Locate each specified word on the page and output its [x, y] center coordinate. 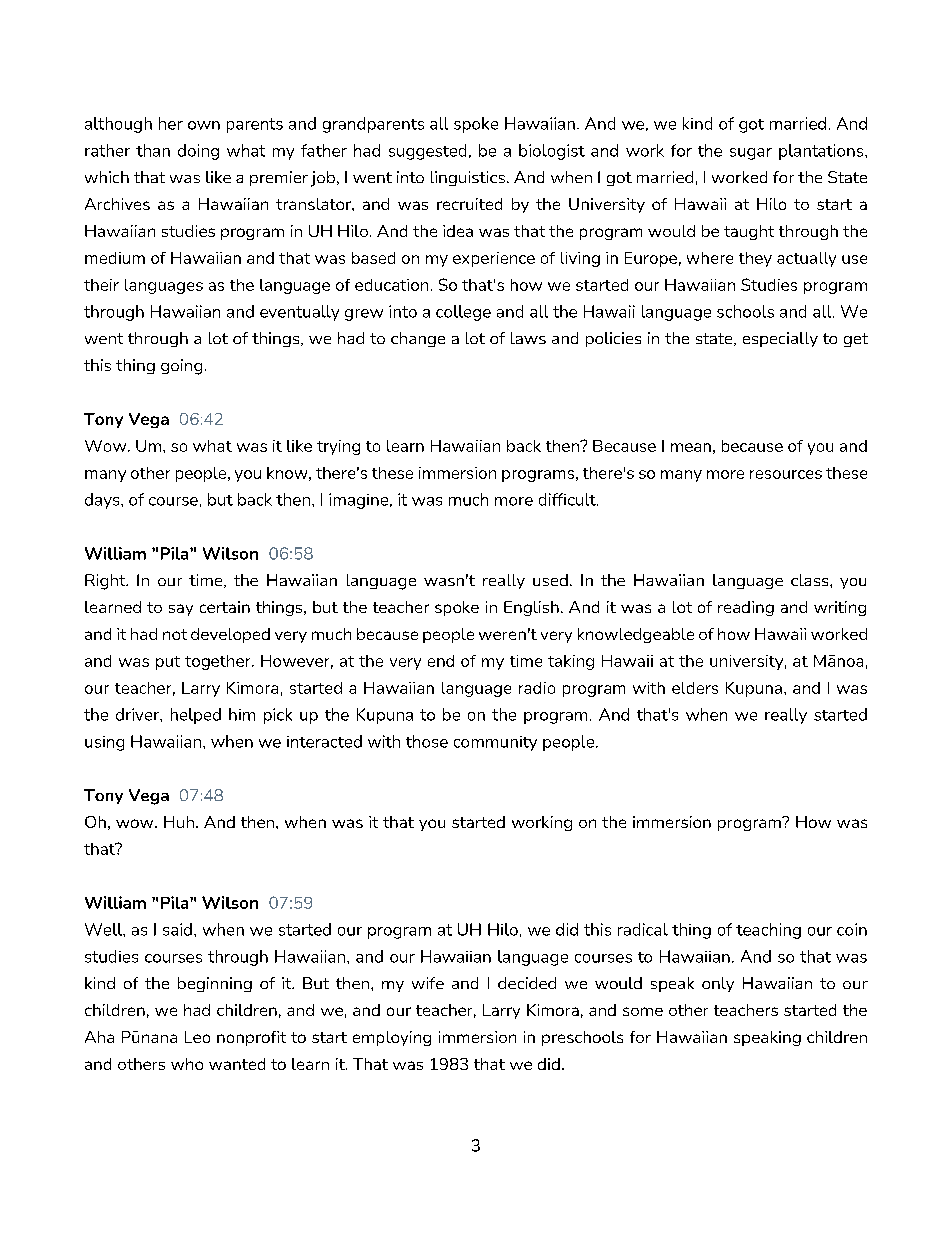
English [531, 608]
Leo [197, 1037]
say [181, 610]
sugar [751, 154]
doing [198, 152]
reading [746, 608]
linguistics [468, 178]
